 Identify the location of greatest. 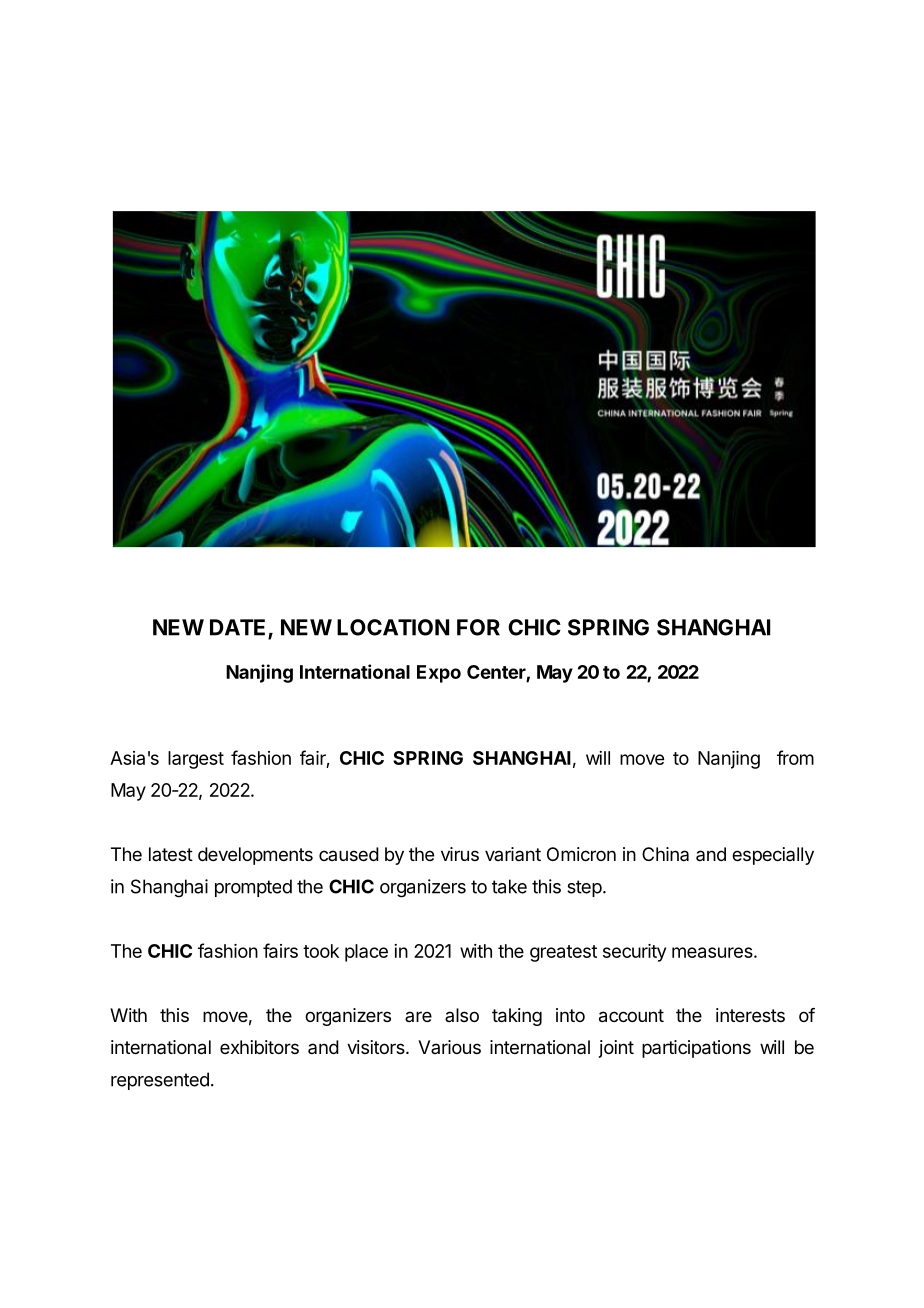
(563, 953).
